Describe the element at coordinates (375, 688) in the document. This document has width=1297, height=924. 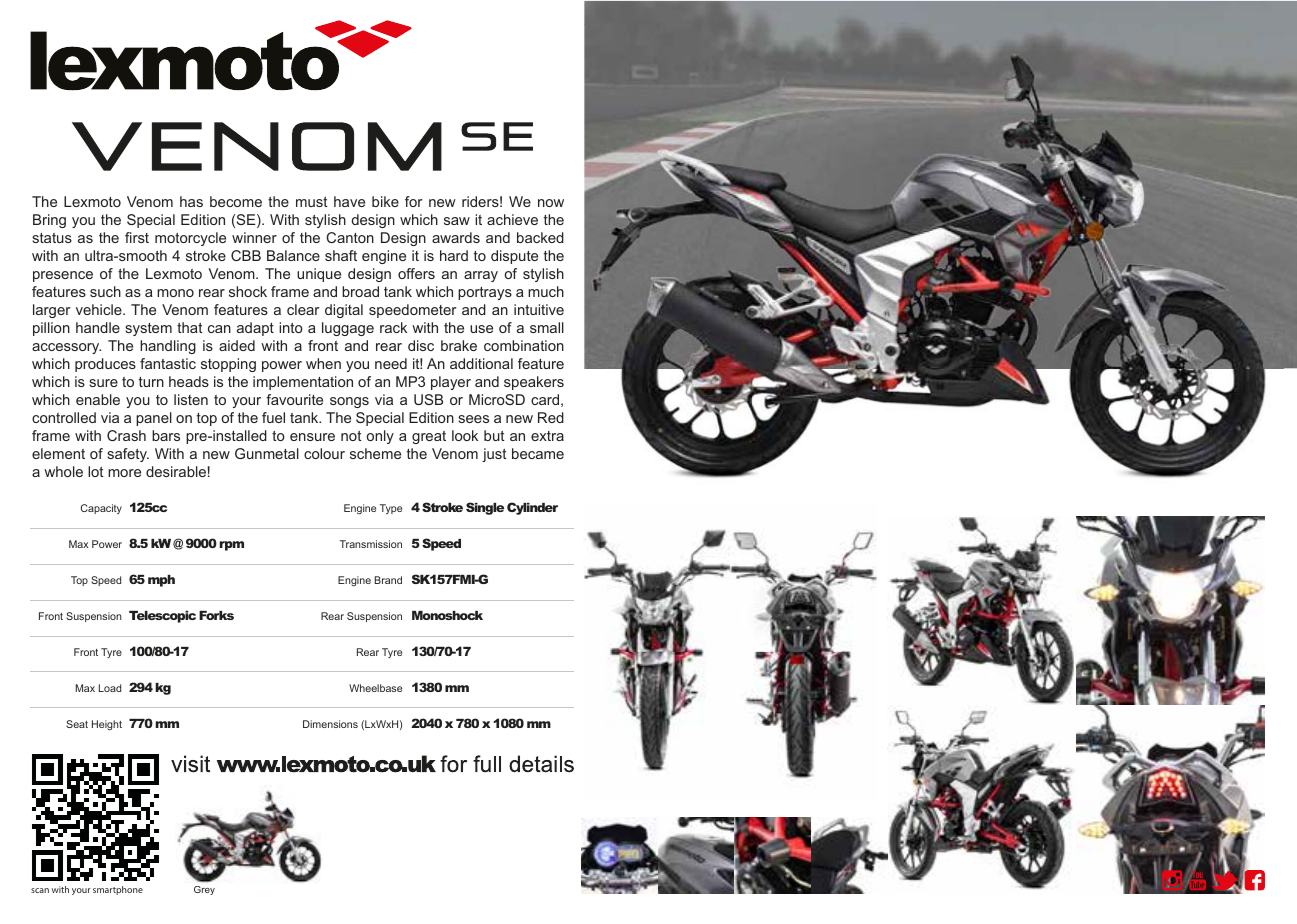
I see `Wheelbase` at that location.
